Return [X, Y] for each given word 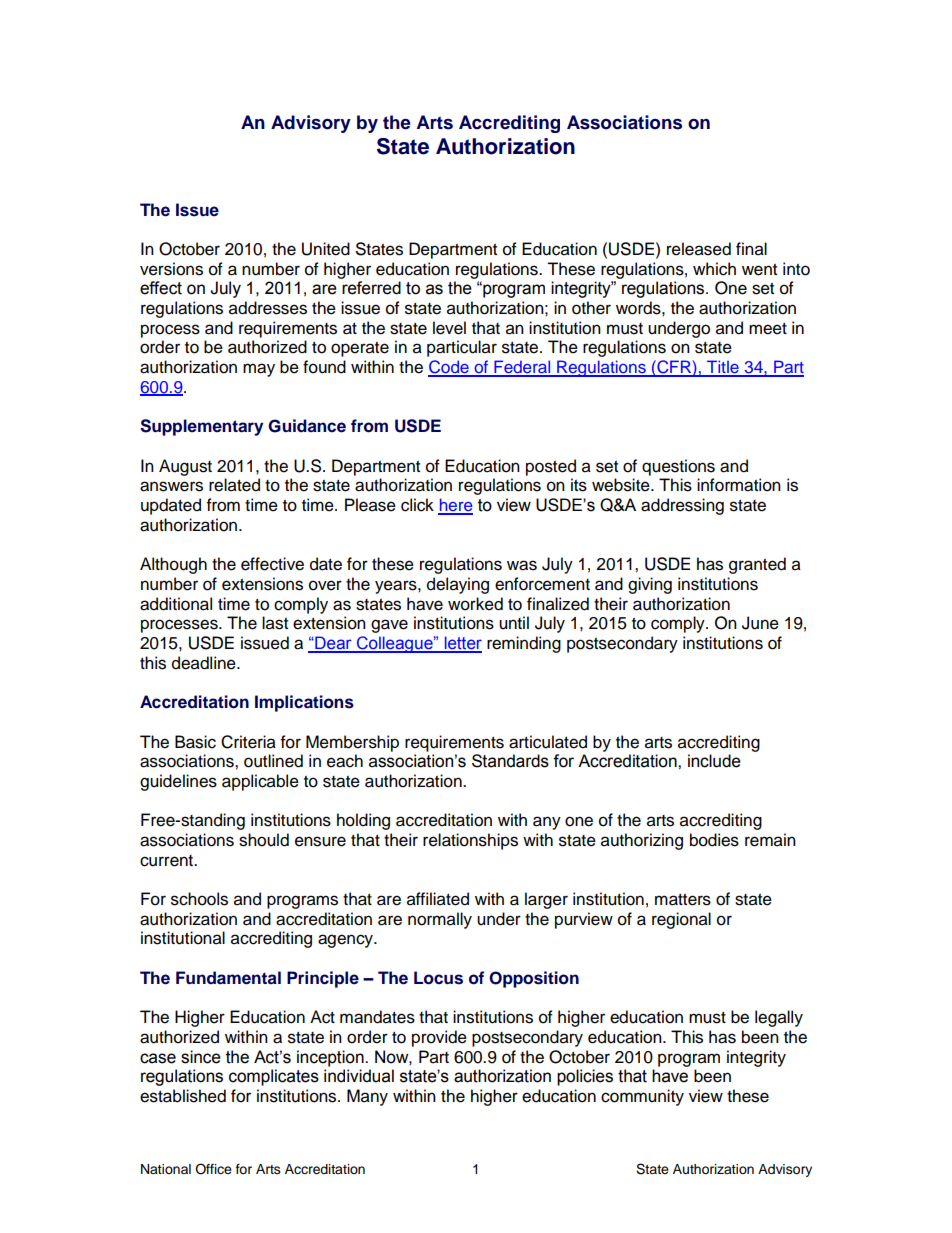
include [714, 761]
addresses [268, 308]
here [455, 506]
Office [213, 1169]
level [449, 328]
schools [199, 899]
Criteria [248, 742]
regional [681, 920]
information [739, 485]
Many [367, 1097]
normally [440, 920]
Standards [510, 761]
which [714, 269]
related [234, 485]
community [642, 1097]
